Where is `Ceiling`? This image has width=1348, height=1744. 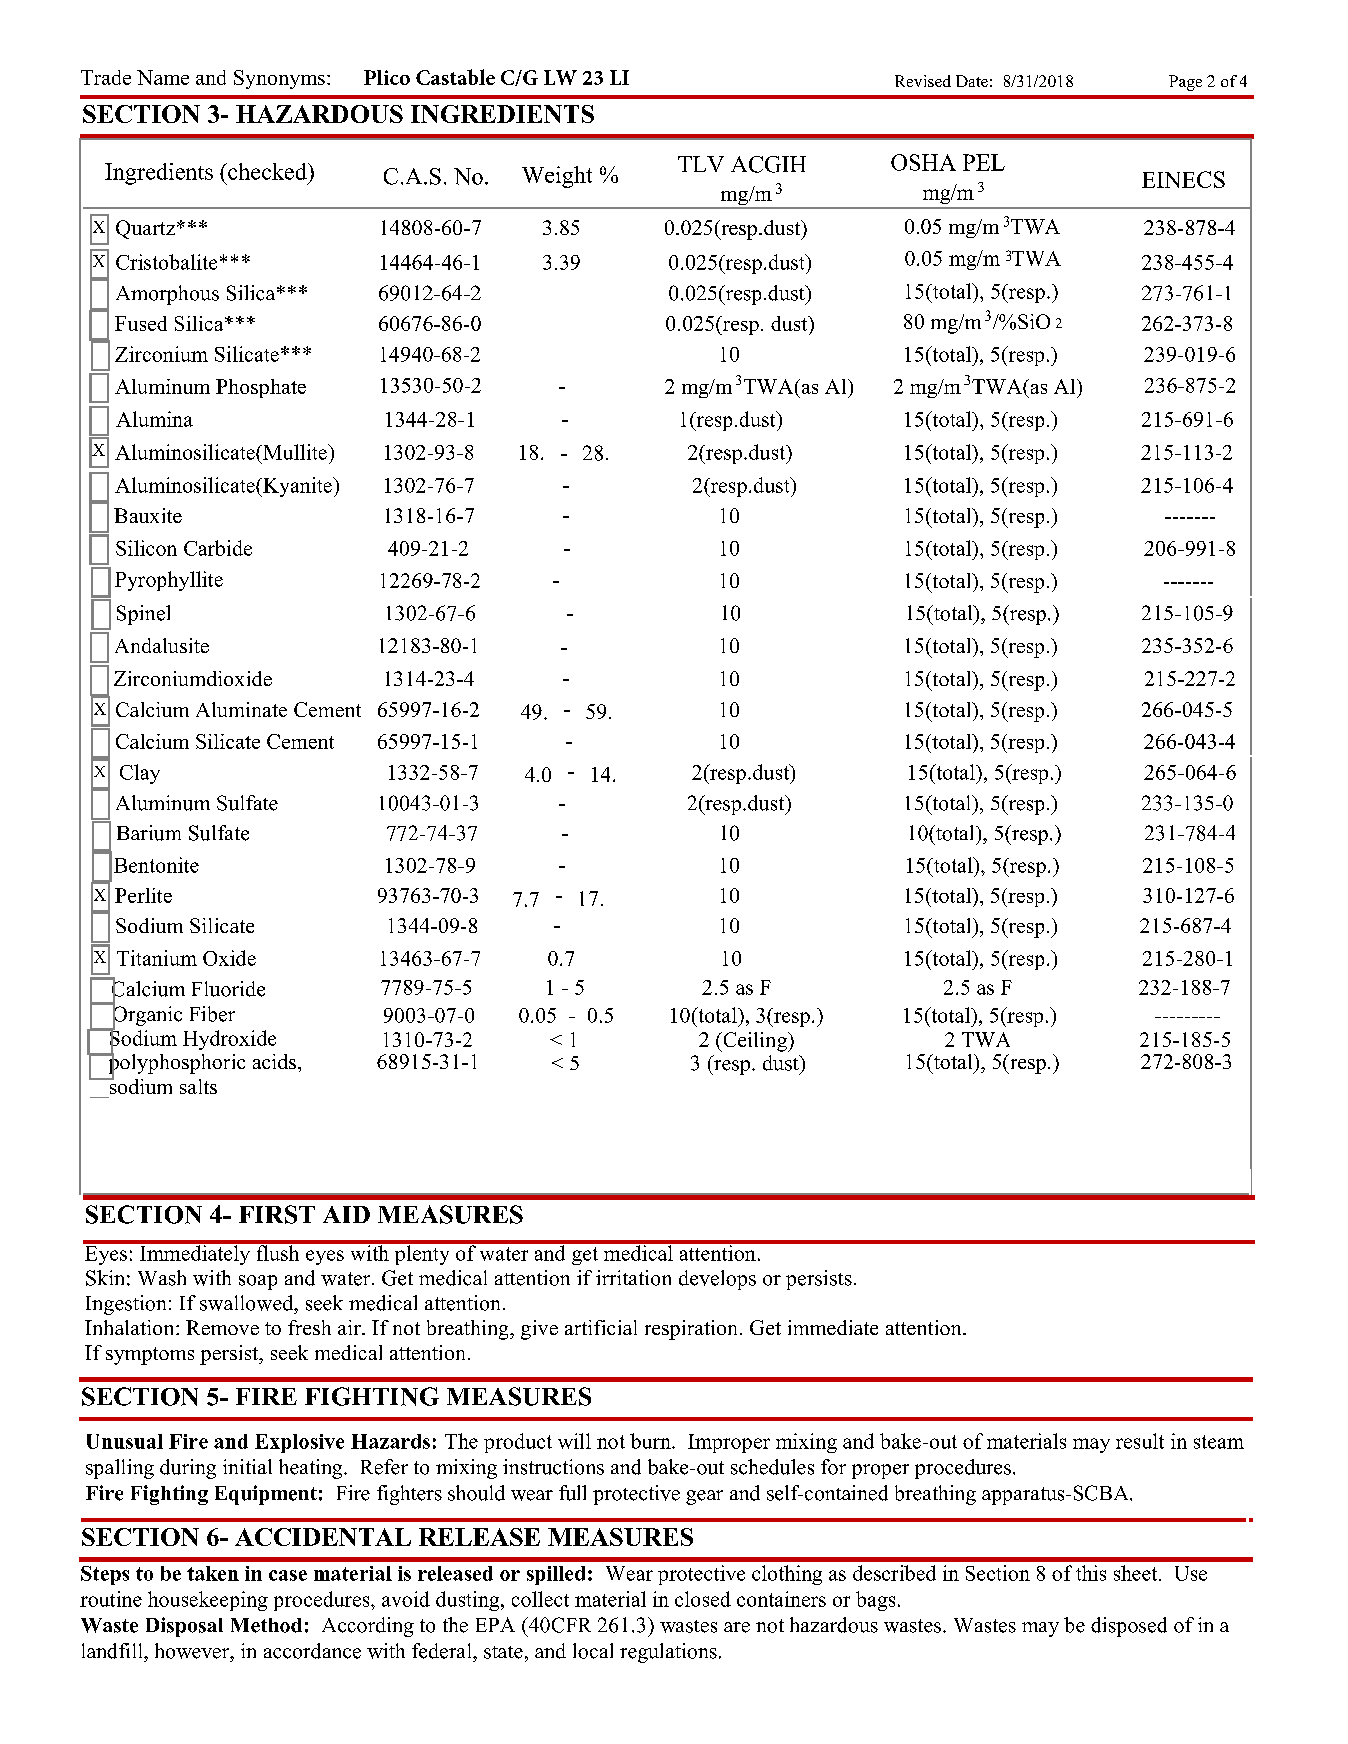
Ceiling is located at coordinates (755, 1042).
